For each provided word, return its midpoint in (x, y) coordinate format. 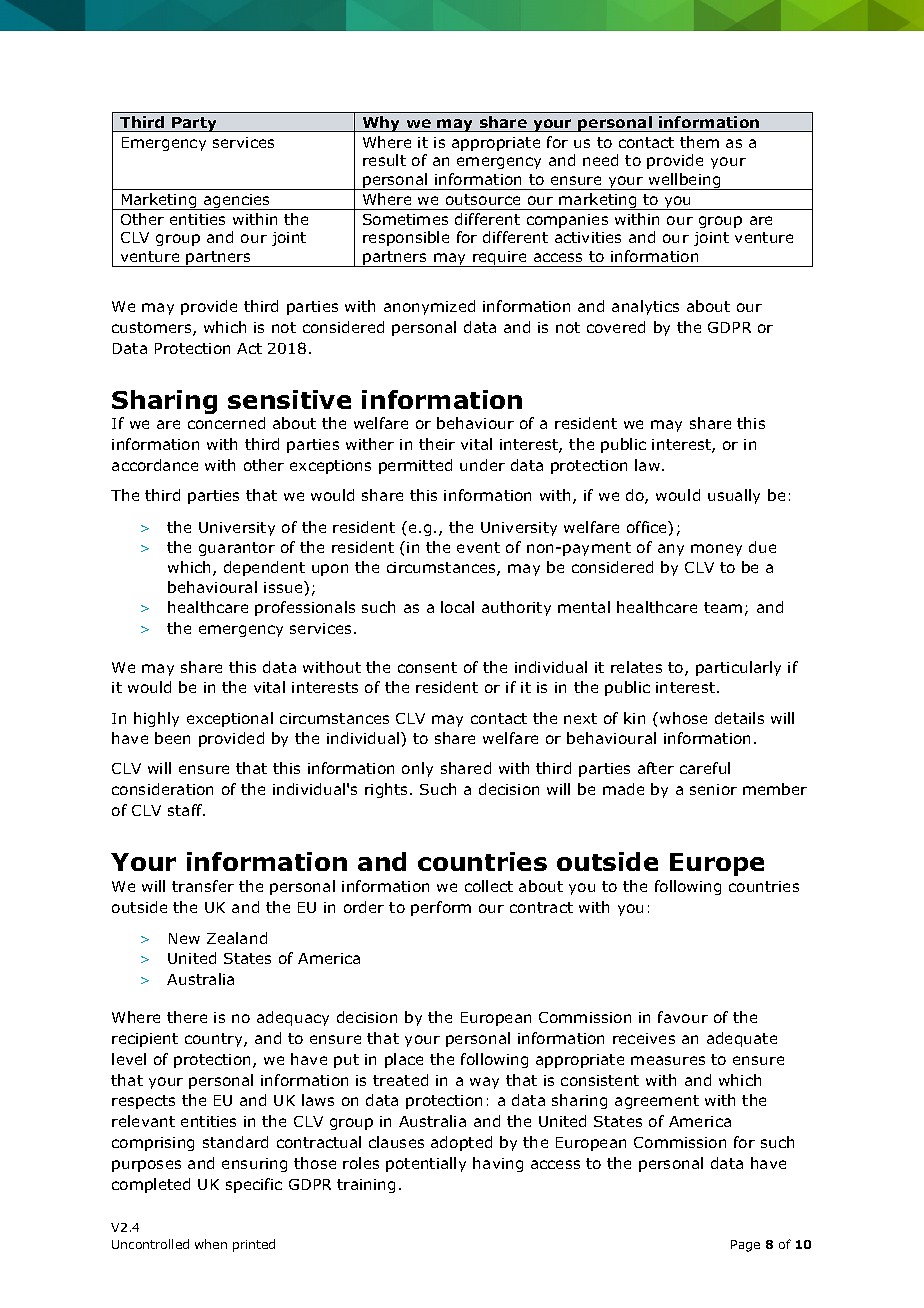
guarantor (237, 549)
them (699, 142)
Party (195, 124)
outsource (483, 199)
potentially (426, 1164)
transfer (203, 886)
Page (745, 1246)
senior (713, 789)
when (211, 1244)
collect (489, 886)
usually (734, 496)
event (478, 547)
